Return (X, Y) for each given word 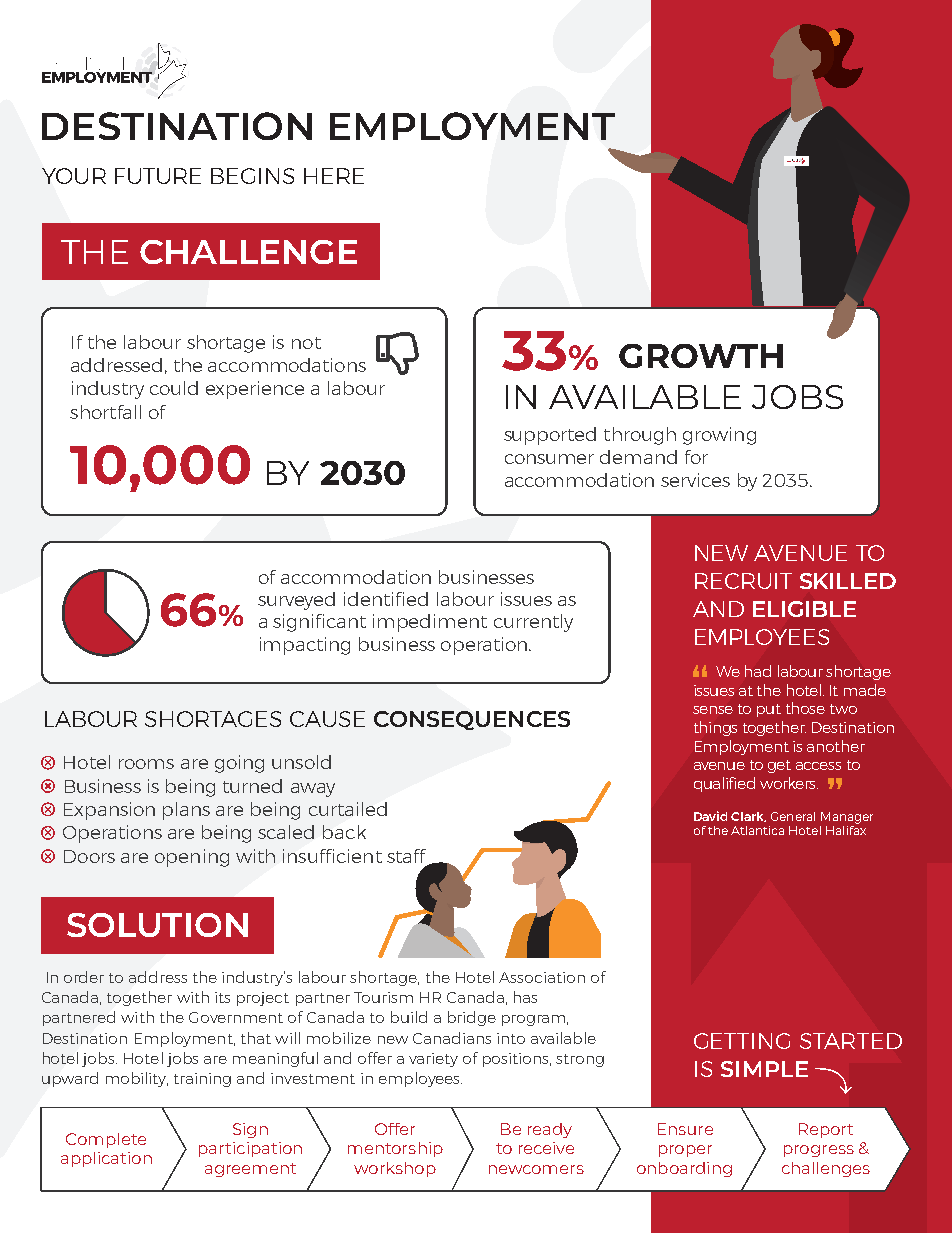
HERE (334, 176)
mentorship (395, 1149)
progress (819, 1151)
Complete (106, 1140)
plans (186, 811)
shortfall (105, 412)
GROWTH (701, 356)
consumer (549, 459)
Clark (748, 817)
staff (406, 856)
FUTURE (158, 176)
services (695, 480)
